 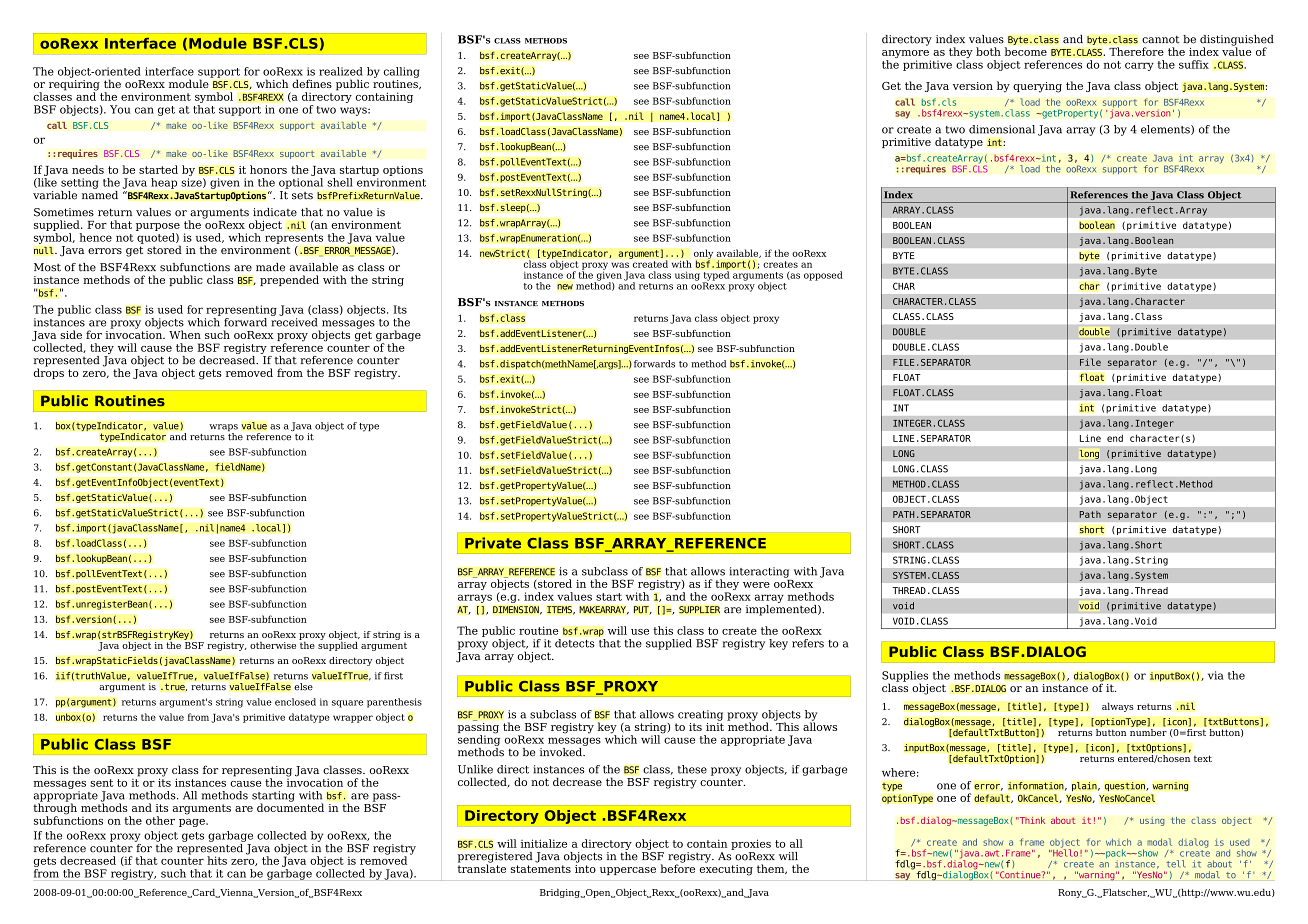 What do you see at coordinates (49, 372) in the screenshot?
I see `drops` at bounding box center [49, 372].
